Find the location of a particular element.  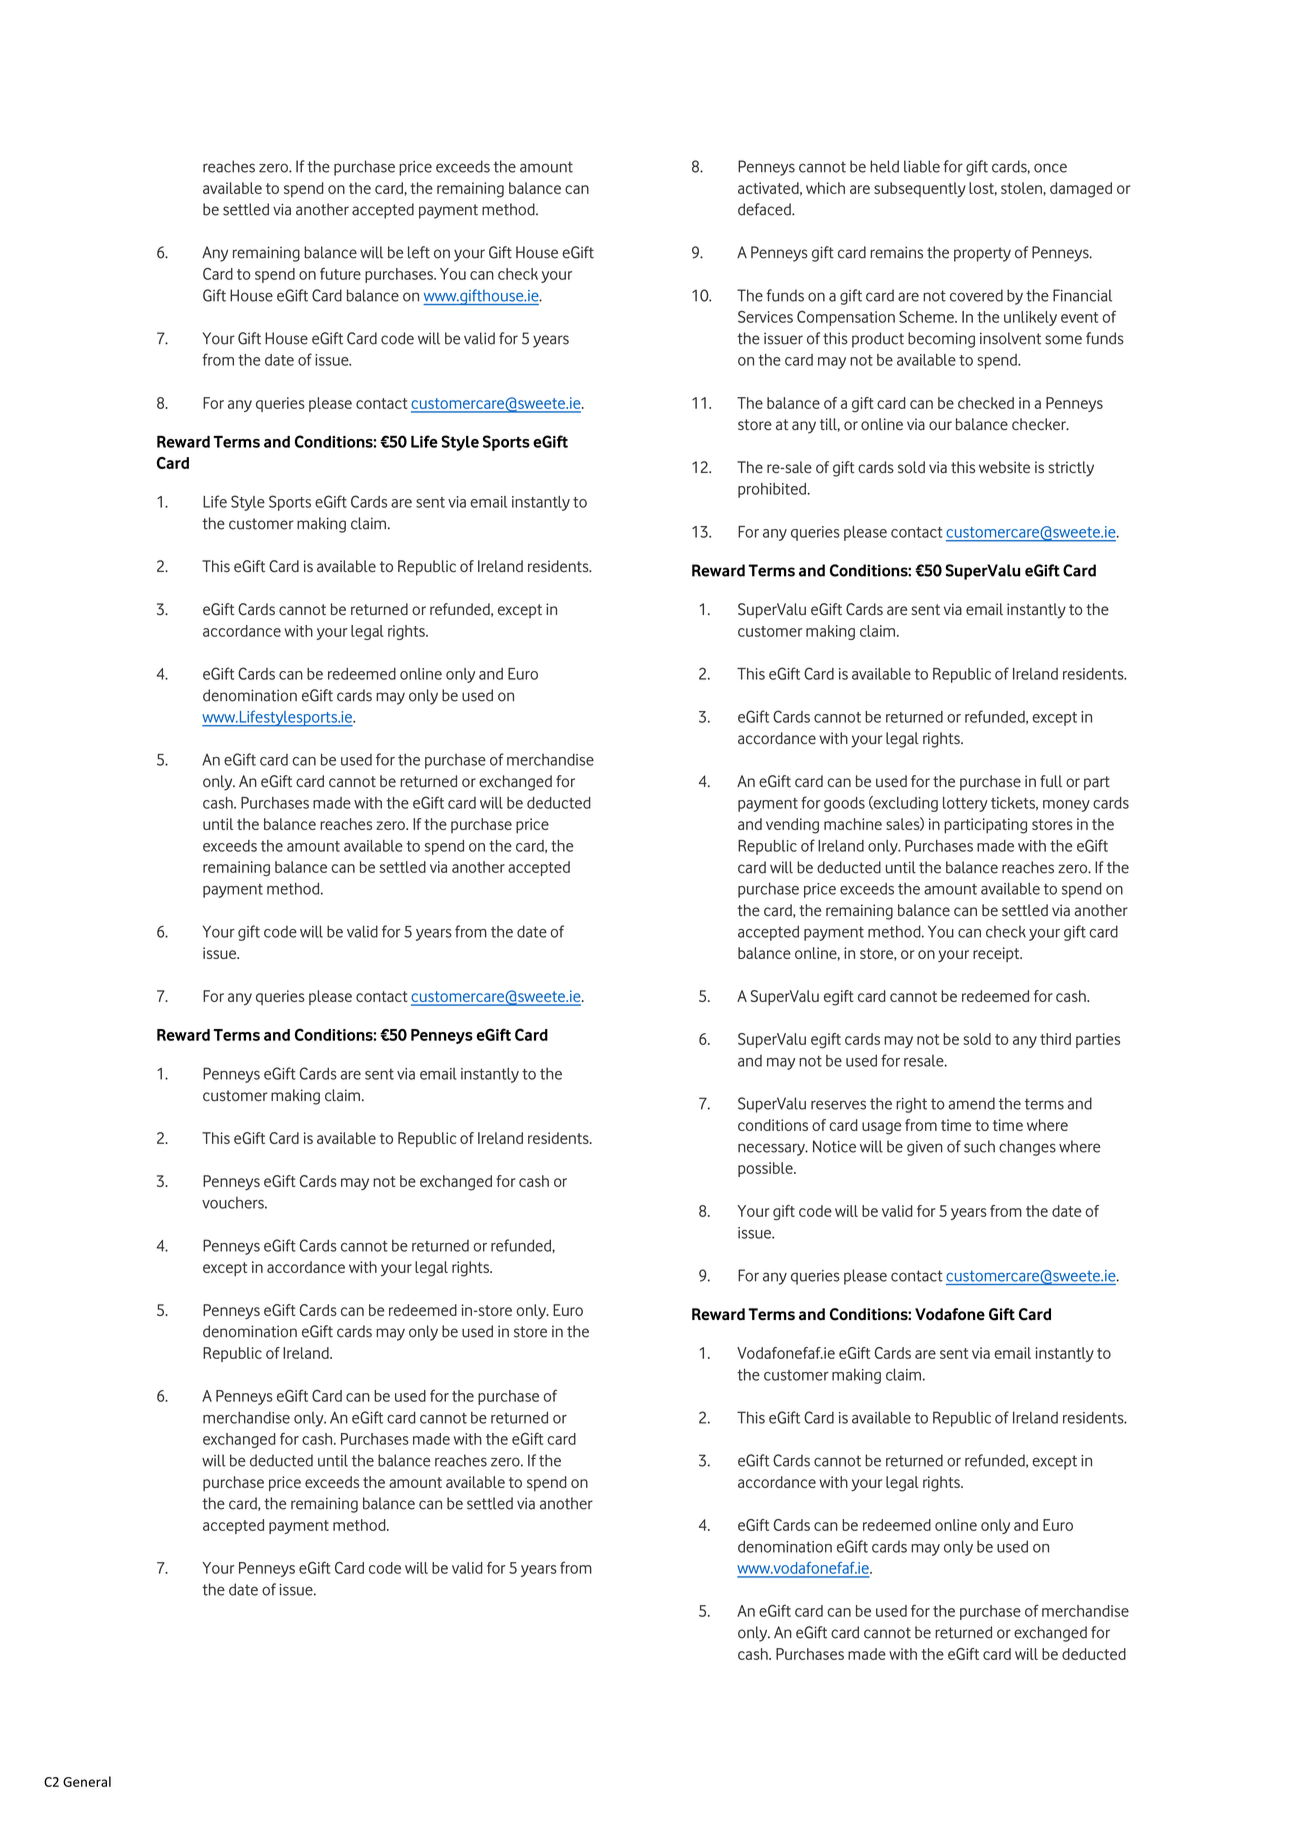

future is located at coordinates (340, 273).
